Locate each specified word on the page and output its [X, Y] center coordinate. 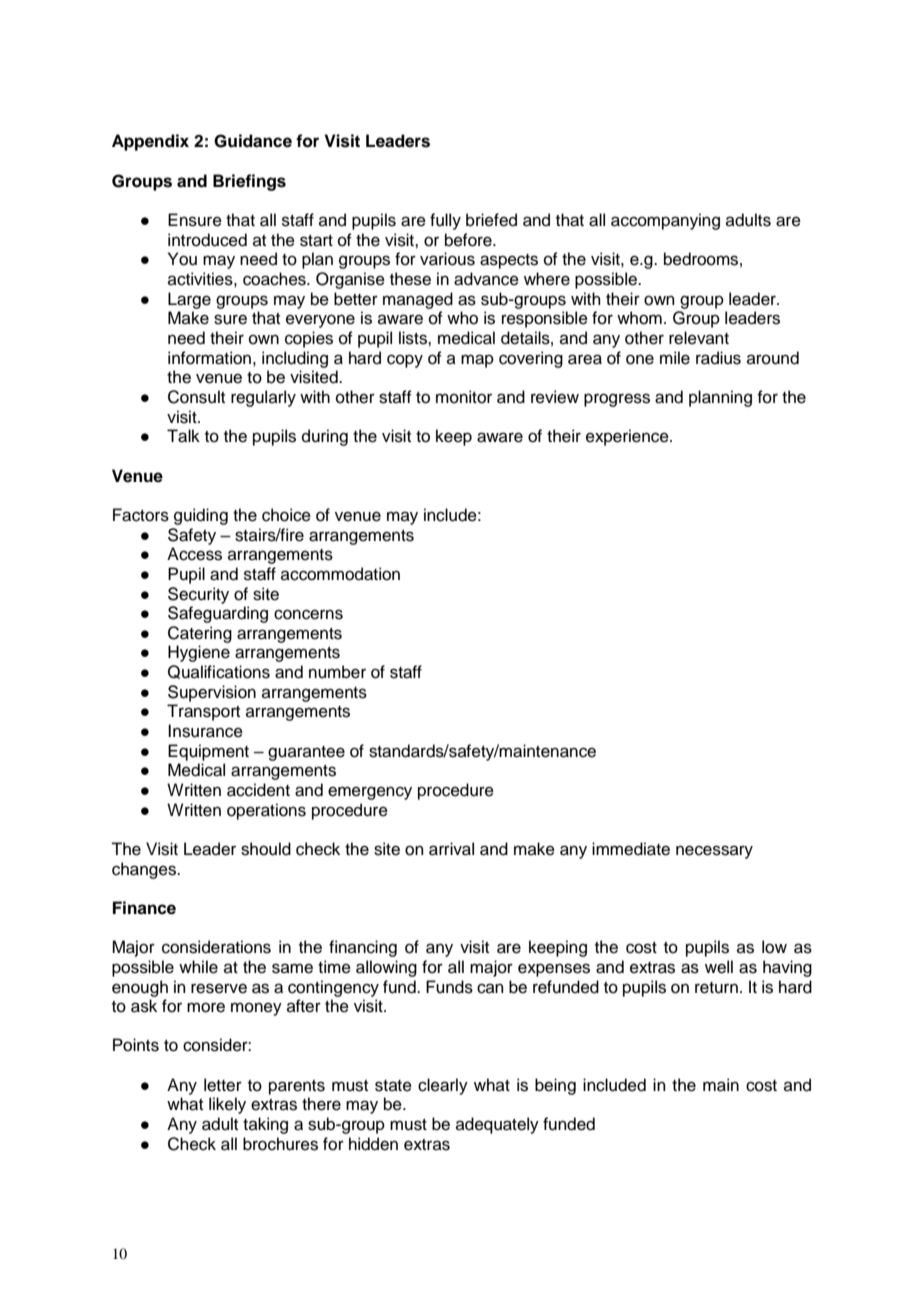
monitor [464, 397]
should [266, 849]
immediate [631, 849]
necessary [714, 852]
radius [718, 358]
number [337, 672]
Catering [200, 634]
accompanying [665, 221]
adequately [497, 1125]
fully [445, 221]
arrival [451, 849]
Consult [196, 397]
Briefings [249, 182]
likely [227, 1105]
